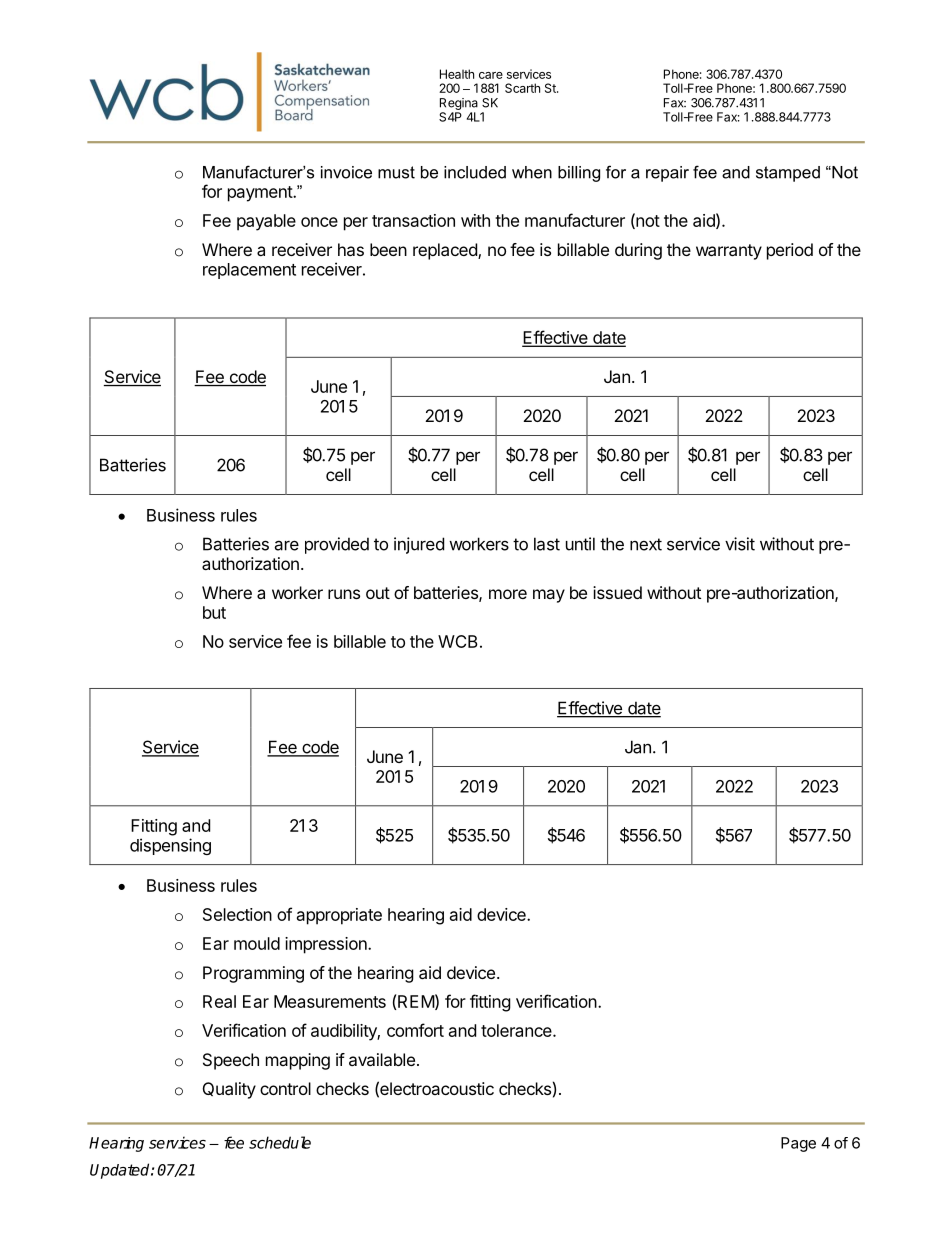  Describe the element at coordinates (170, 846) in the document. I see `dispensing` at that location.
